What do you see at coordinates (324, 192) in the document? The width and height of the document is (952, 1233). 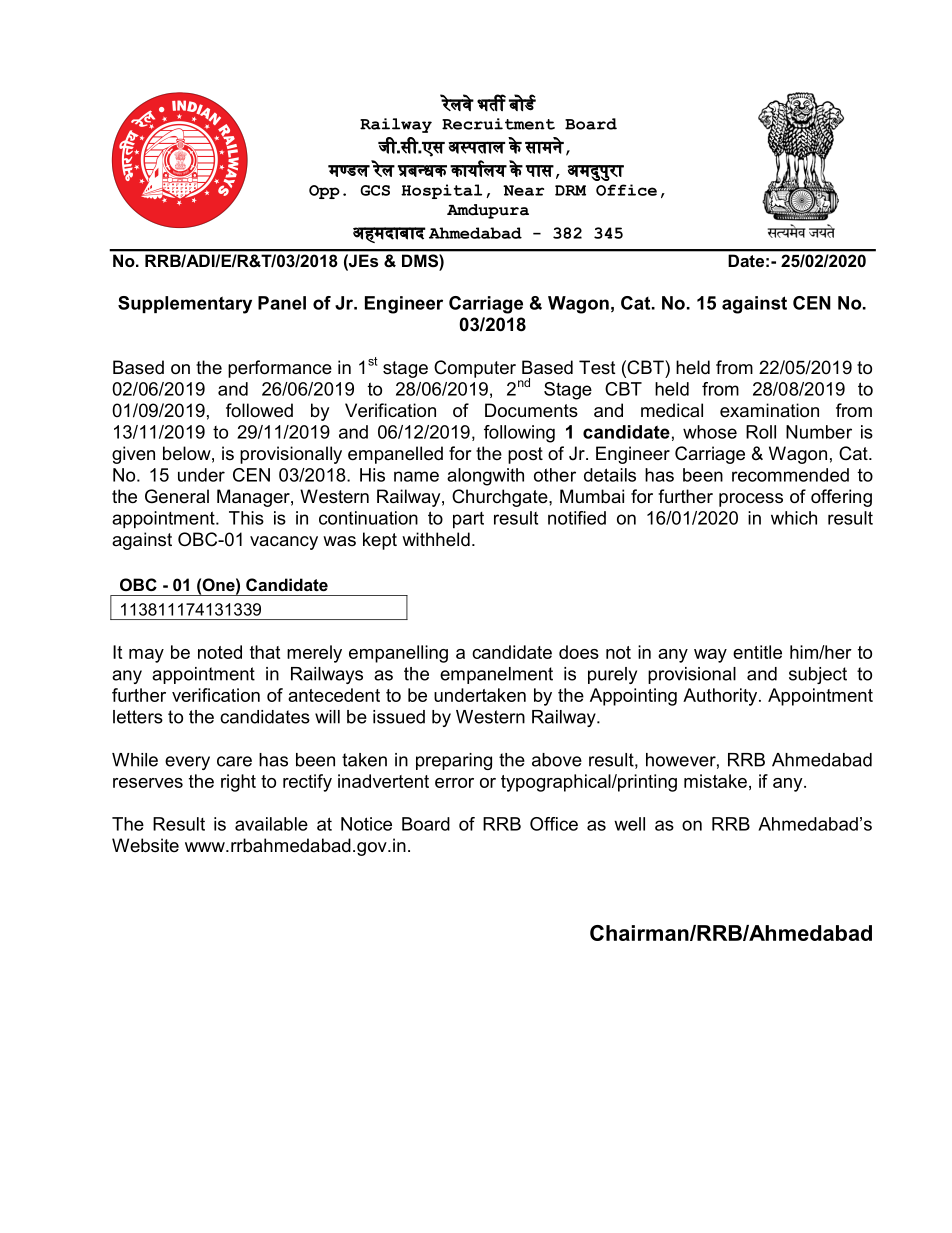 I see `Opp` at bounding box center [324, 192].
